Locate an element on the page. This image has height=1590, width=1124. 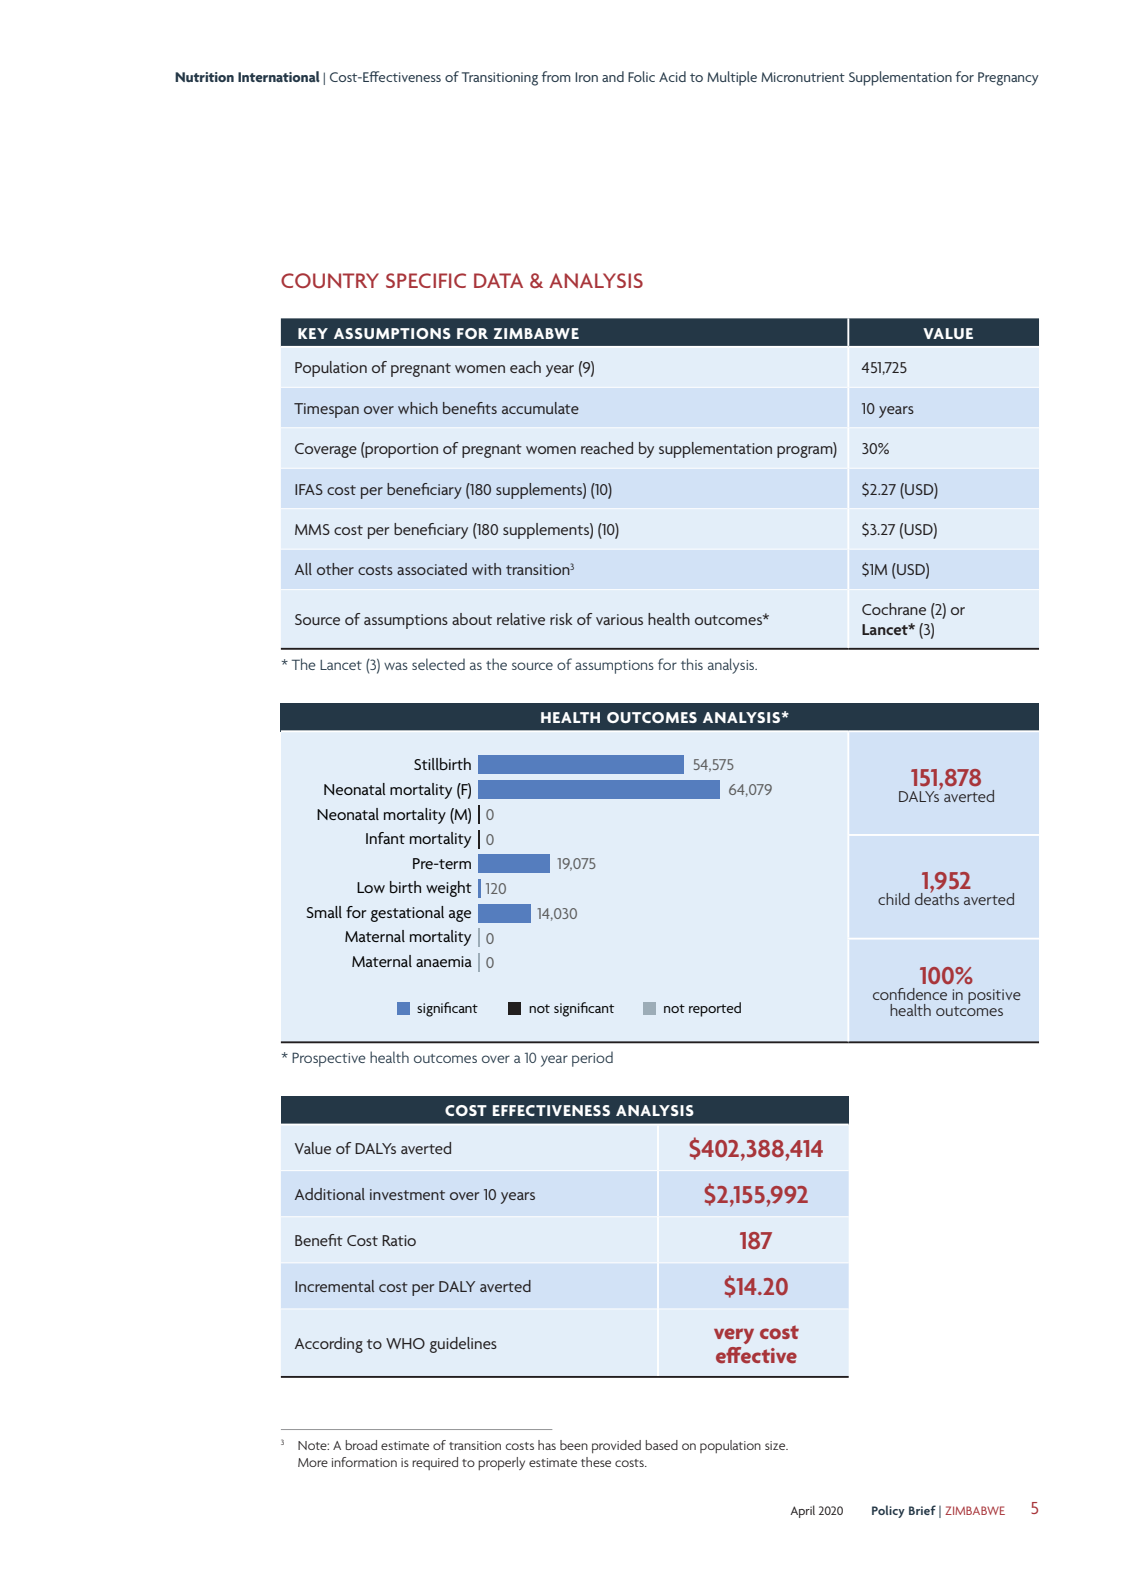
Infant is located at coordinates (385, 838).
